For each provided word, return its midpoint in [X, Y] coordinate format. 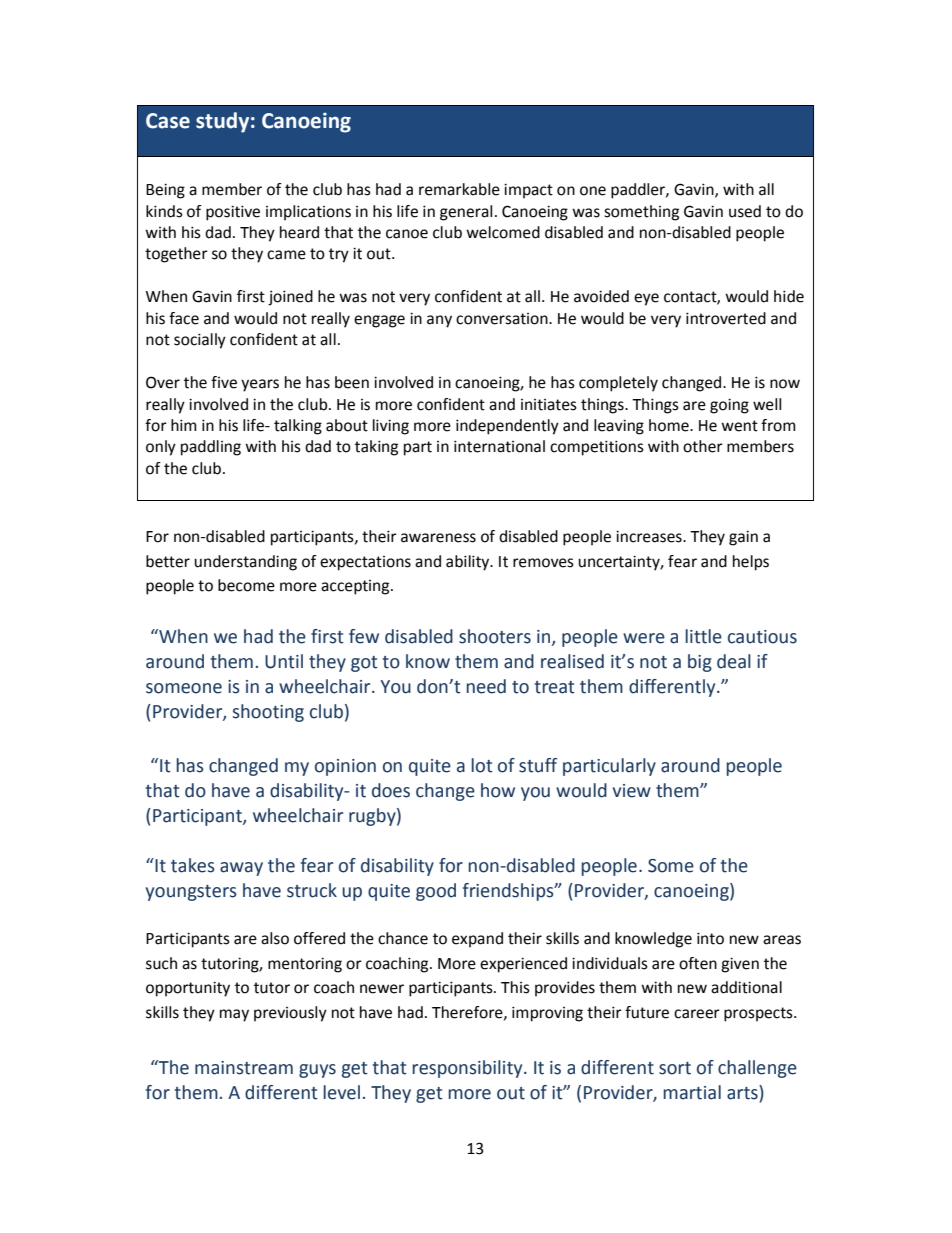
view [632, 791]
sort [675, 1068]
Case [168, 121]
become [246, 585]
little [704, 636]
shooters [495, 636]
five [224, 382]
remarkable [459, 189]
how [498, 790]
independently [507, 427]
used [745, 211]
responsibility [469, 1069]
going [729, 406]
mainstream [244, 1068]
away [241, 869]
